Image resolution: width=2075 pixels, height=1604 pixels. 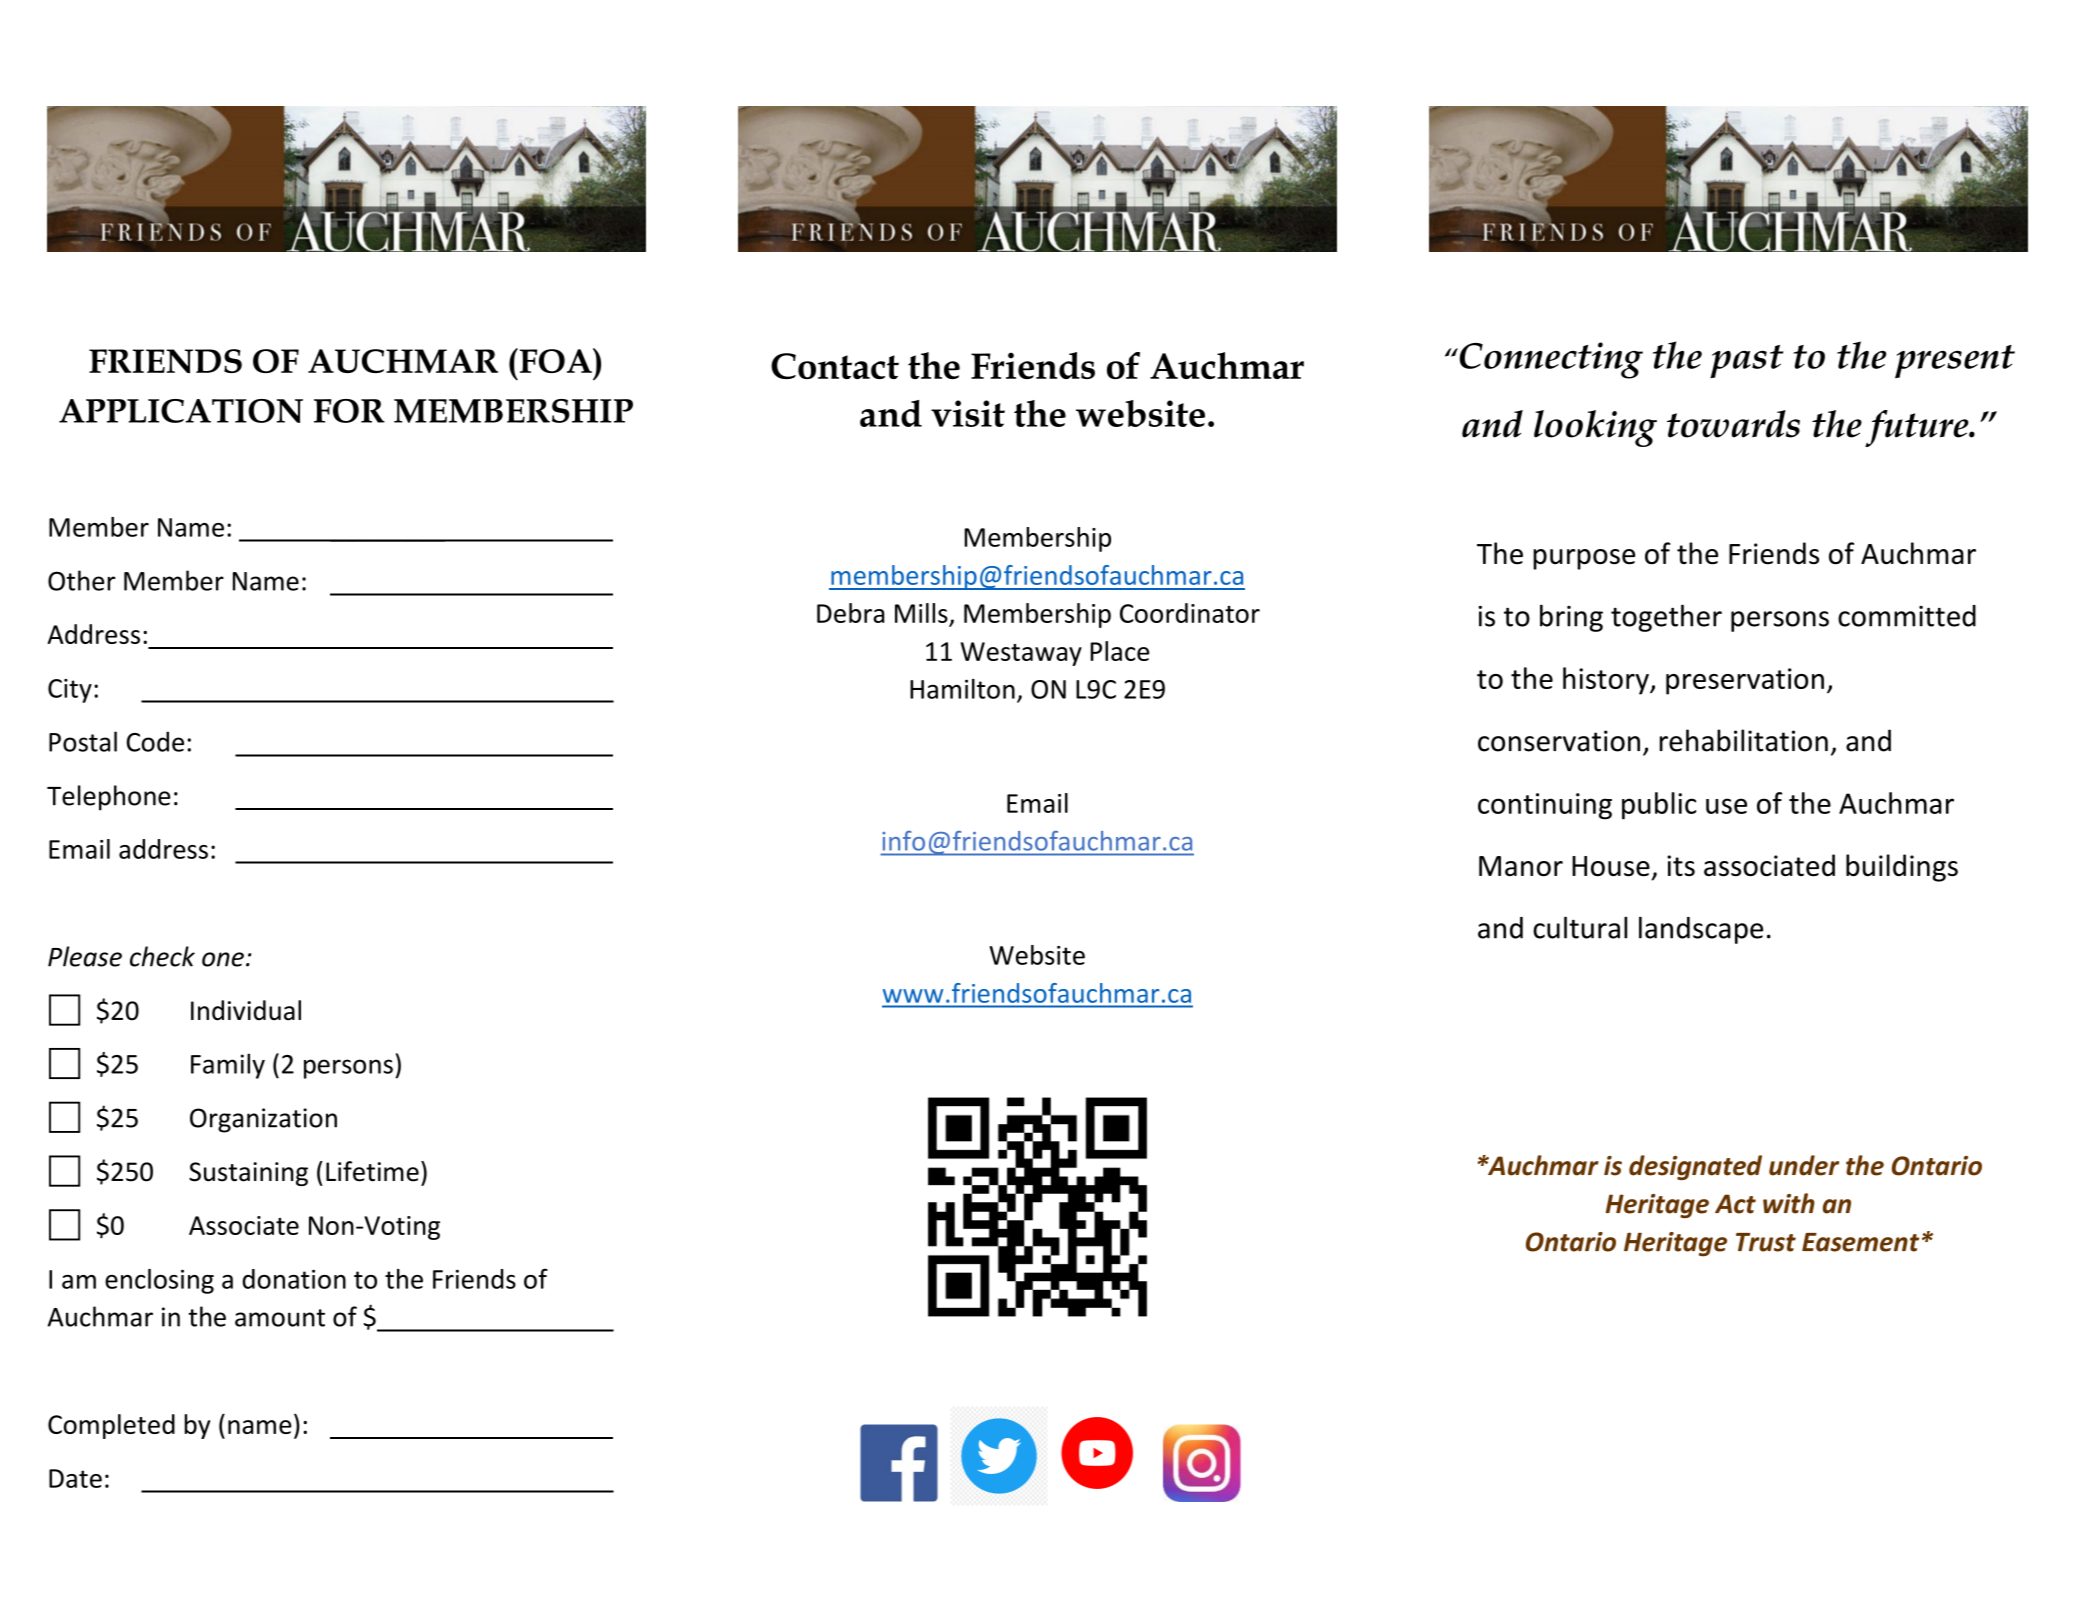 What do you see at coordinates (372, 1171) in the screenshot?
I see `Lifetime` at bounding box center [372, 1171].
